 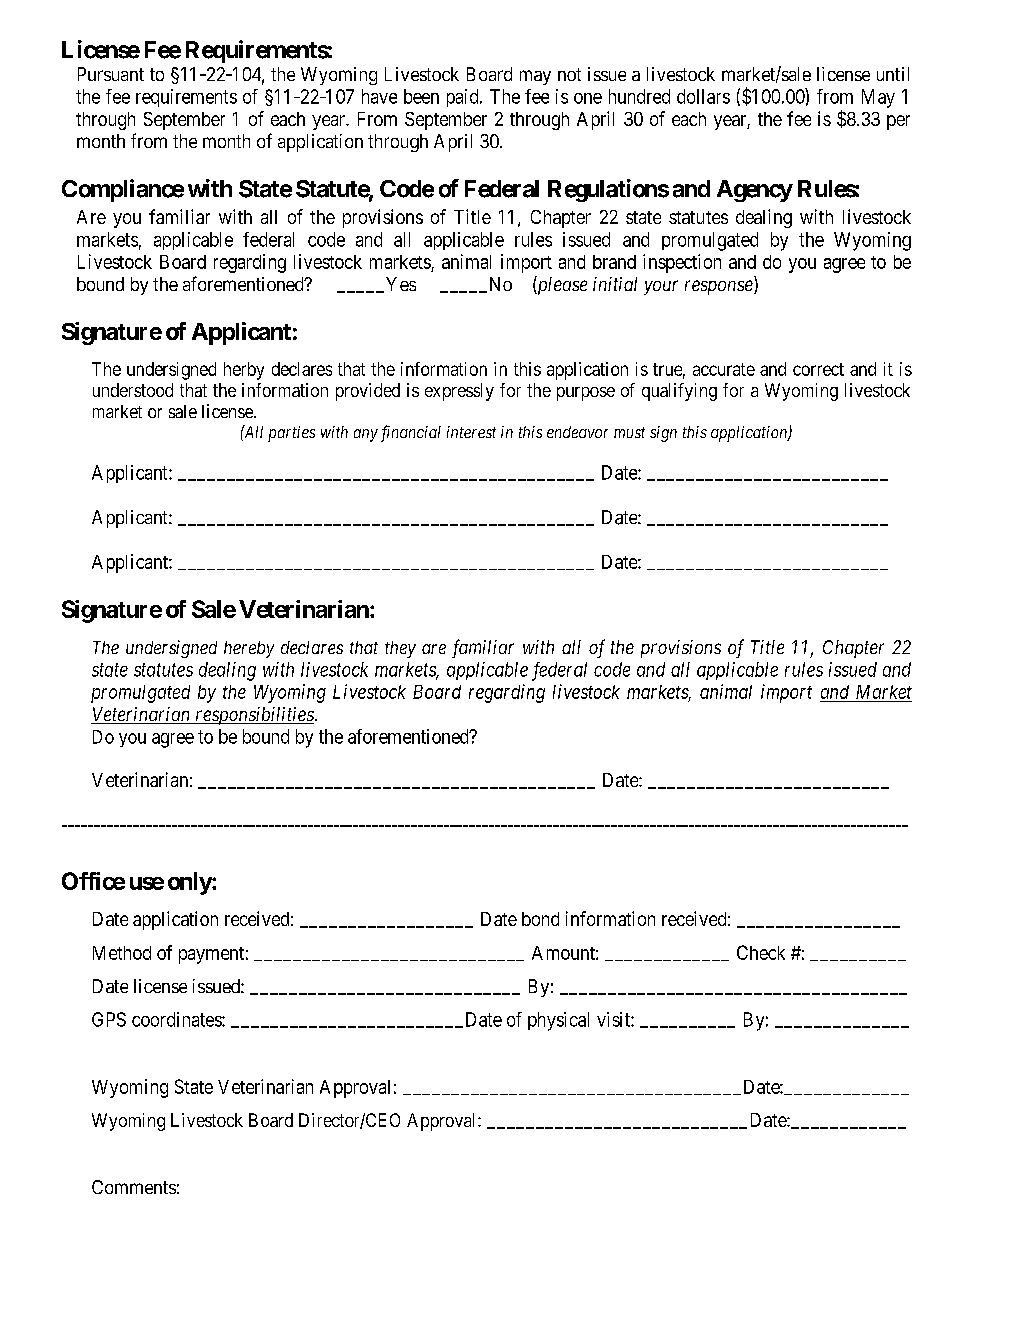 I want to click on per, so click(x=898, y=122).
